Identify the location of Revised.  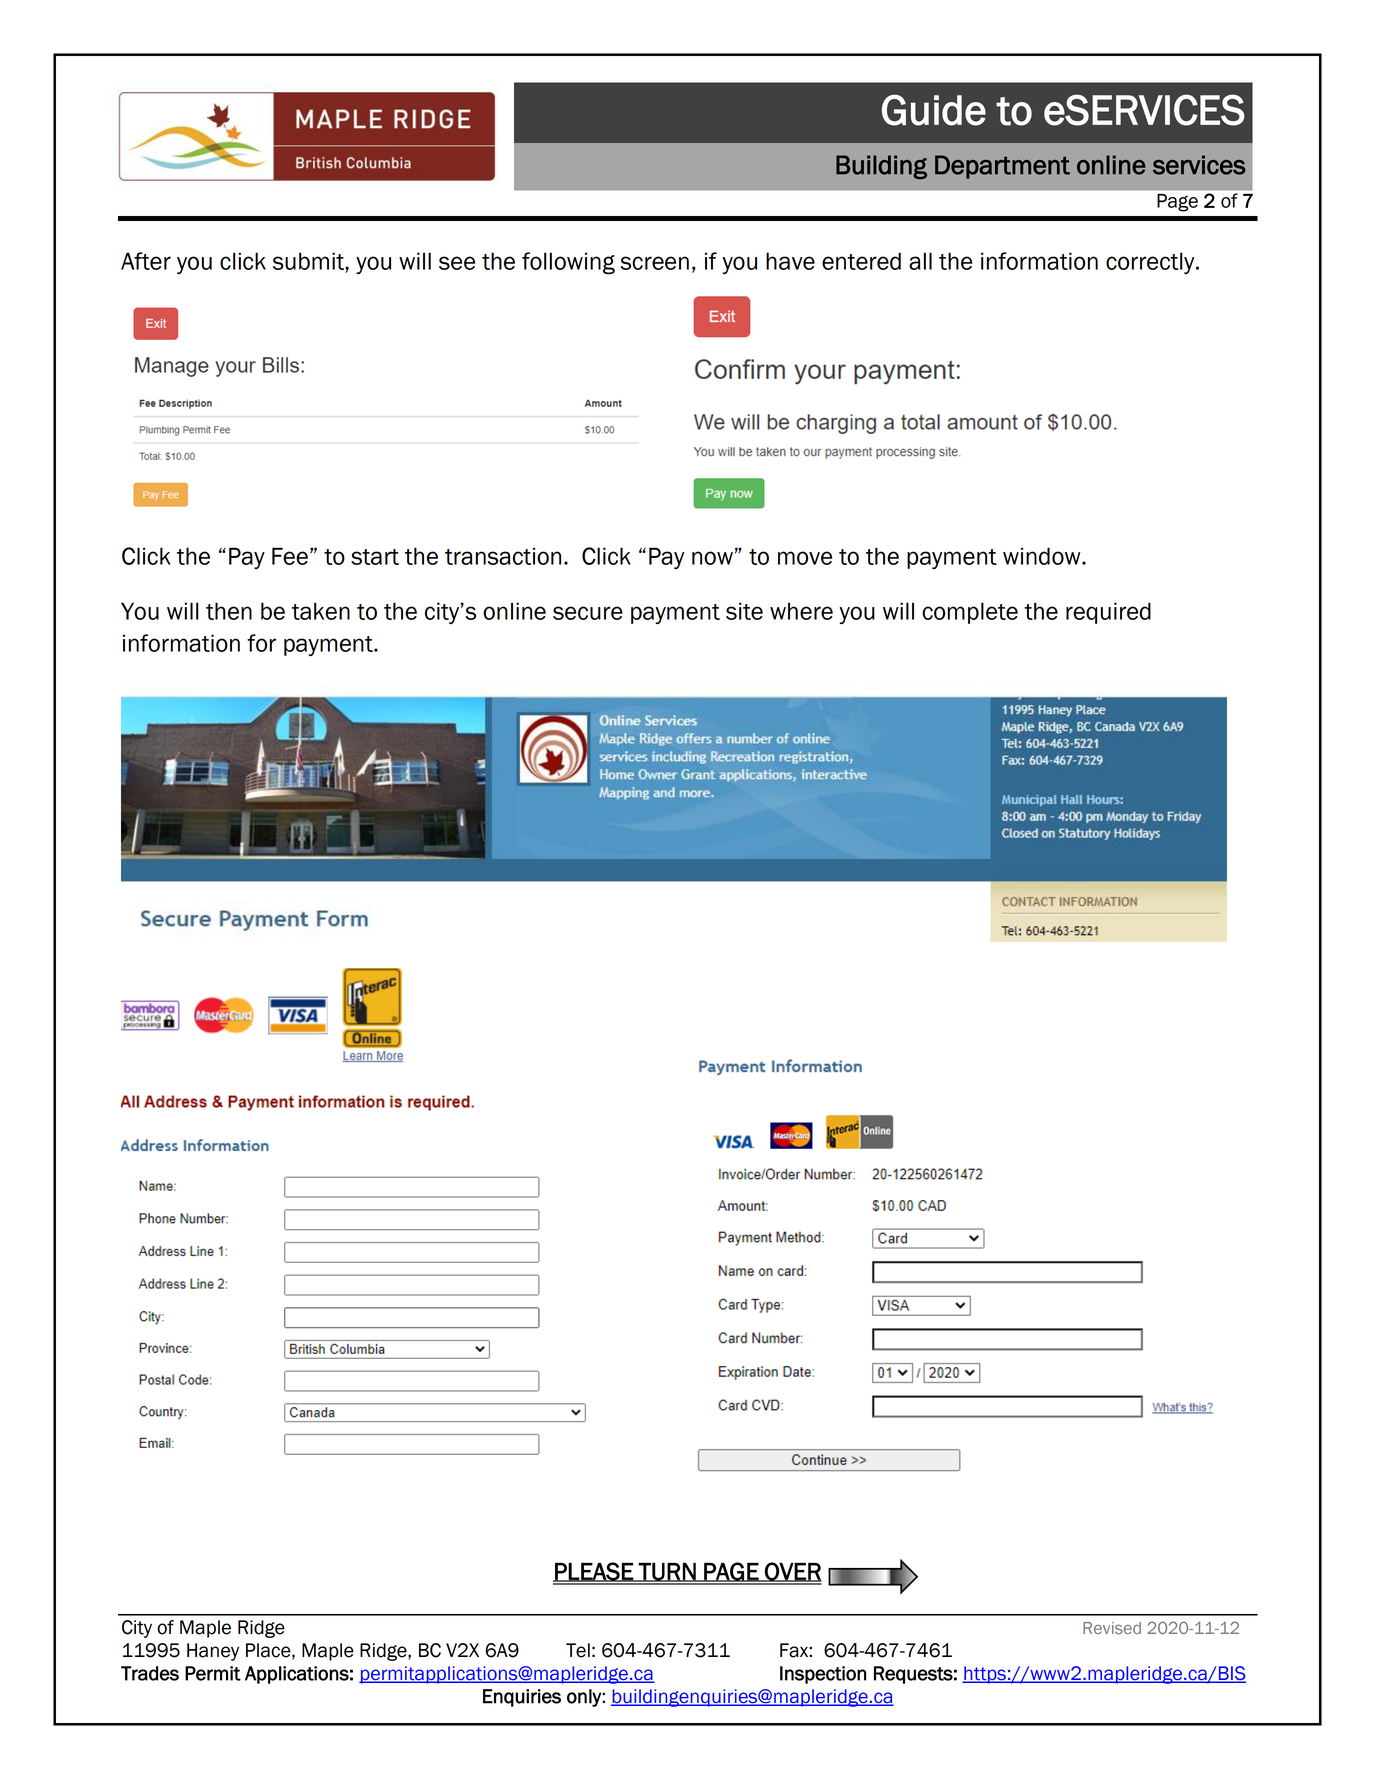
(1112, 1628).
